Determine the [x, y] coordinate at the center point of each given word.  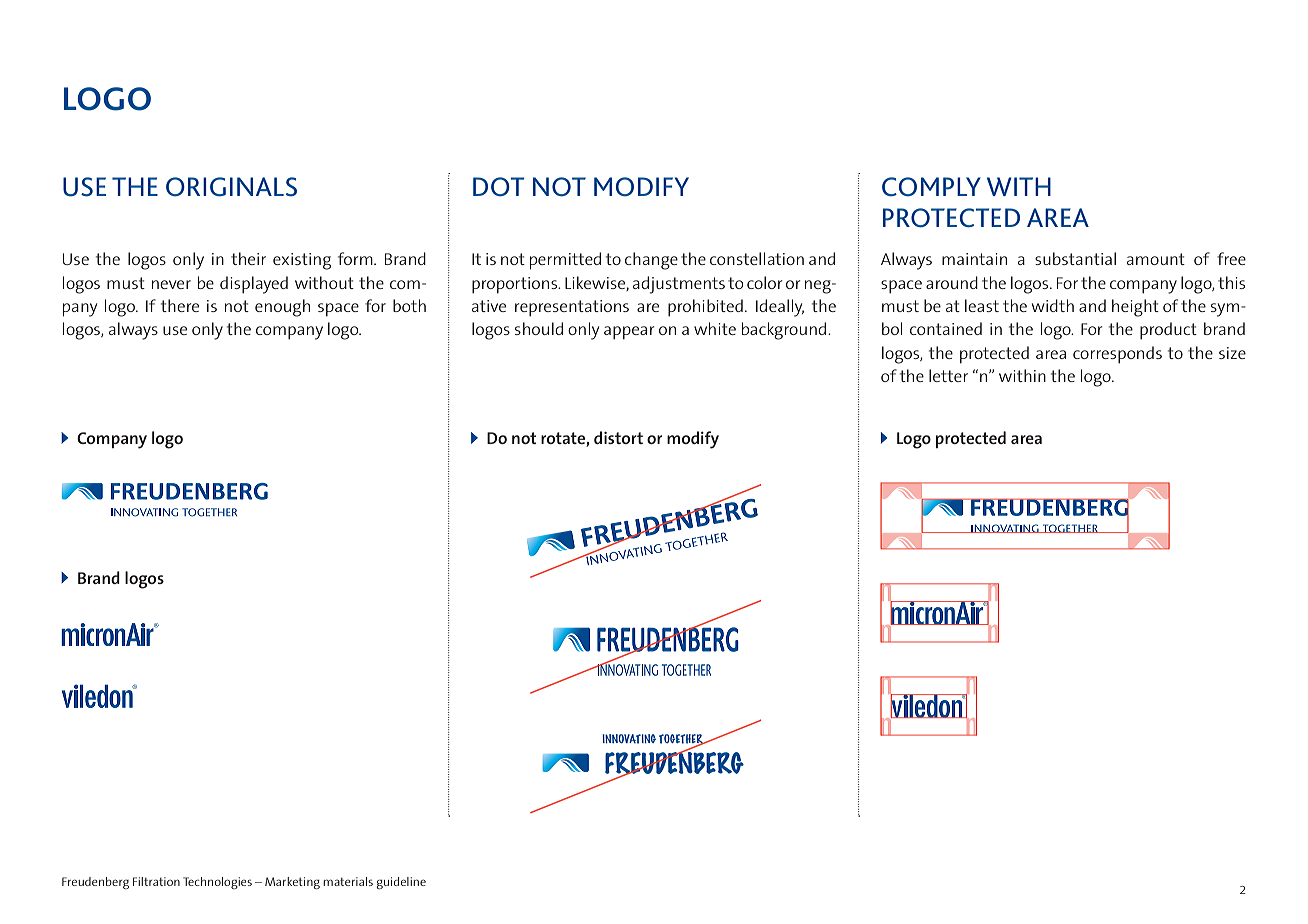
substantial [1075, 258]
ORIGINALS [231, 187]
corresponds [1117, 355]
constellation [757, 258]
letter [948, 375]
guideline [401, 883]
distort [618, 437]
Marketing [292, 883]
